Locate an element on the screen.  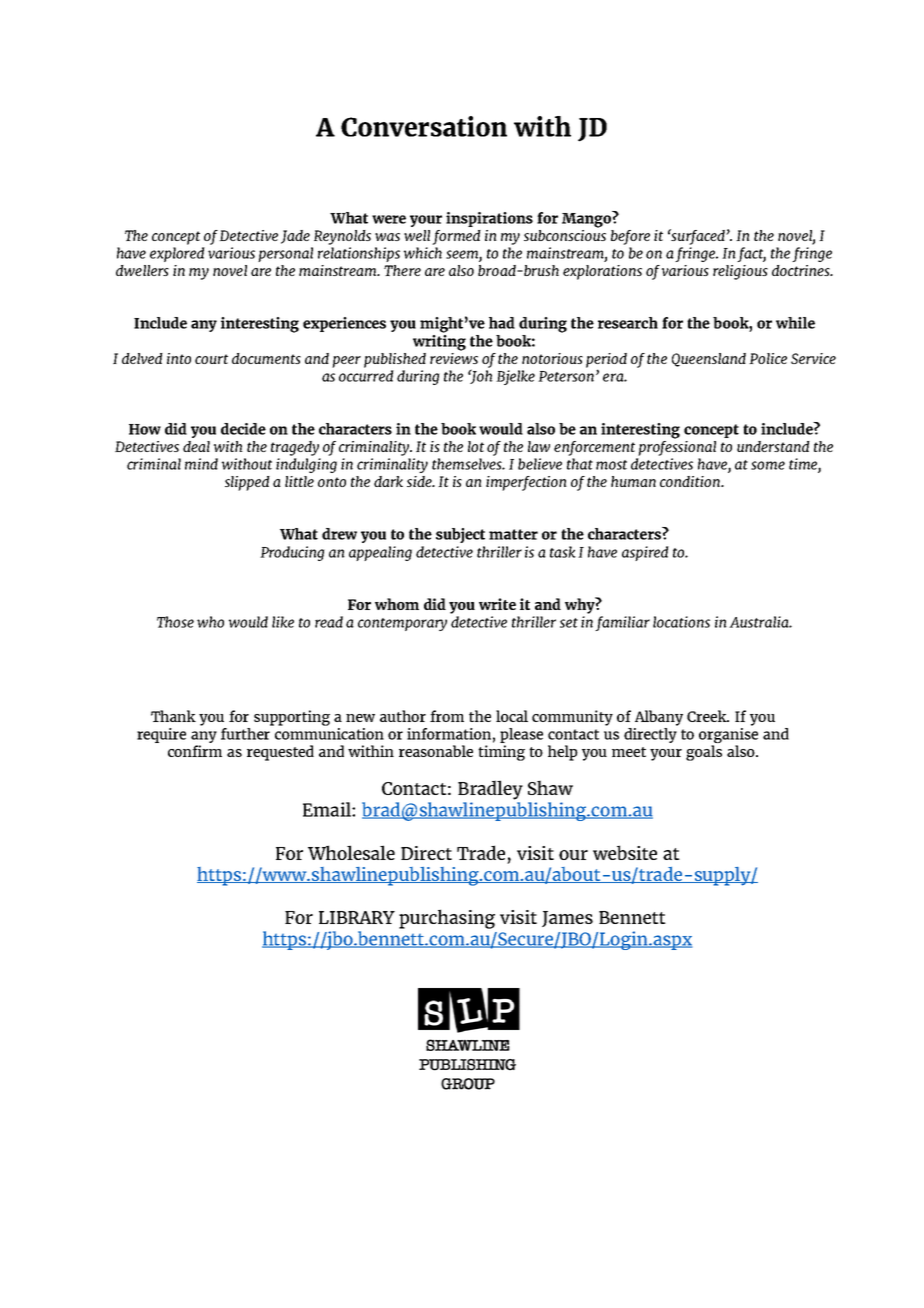
website is located at coordinates (625, 852).
